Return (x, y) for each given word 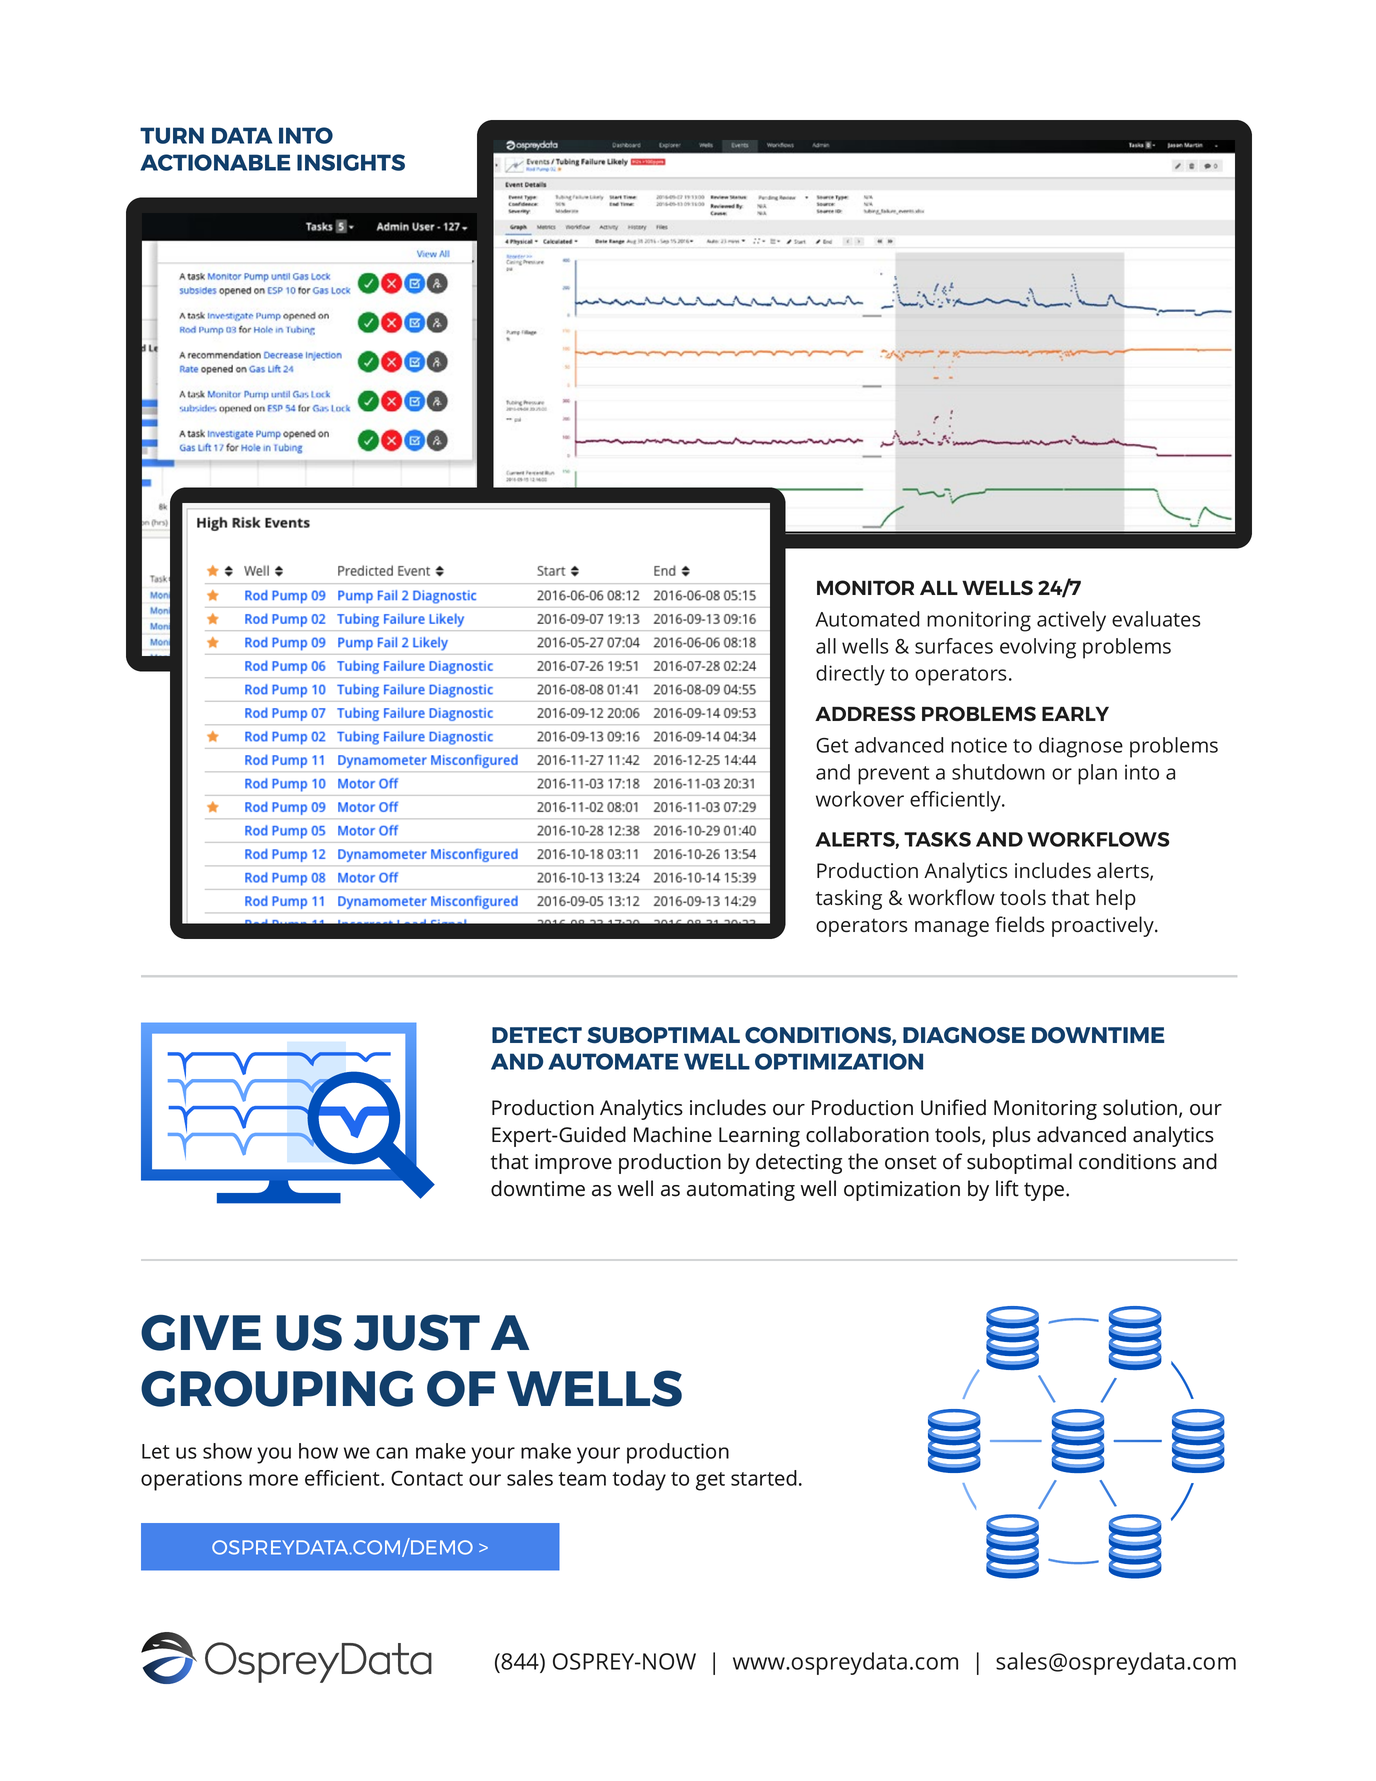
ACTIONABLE (215, 162)
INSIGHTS (351, 162)
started (764, 1478)
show (227, 1451)
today (639, 1480)
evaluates (1156, 619)
